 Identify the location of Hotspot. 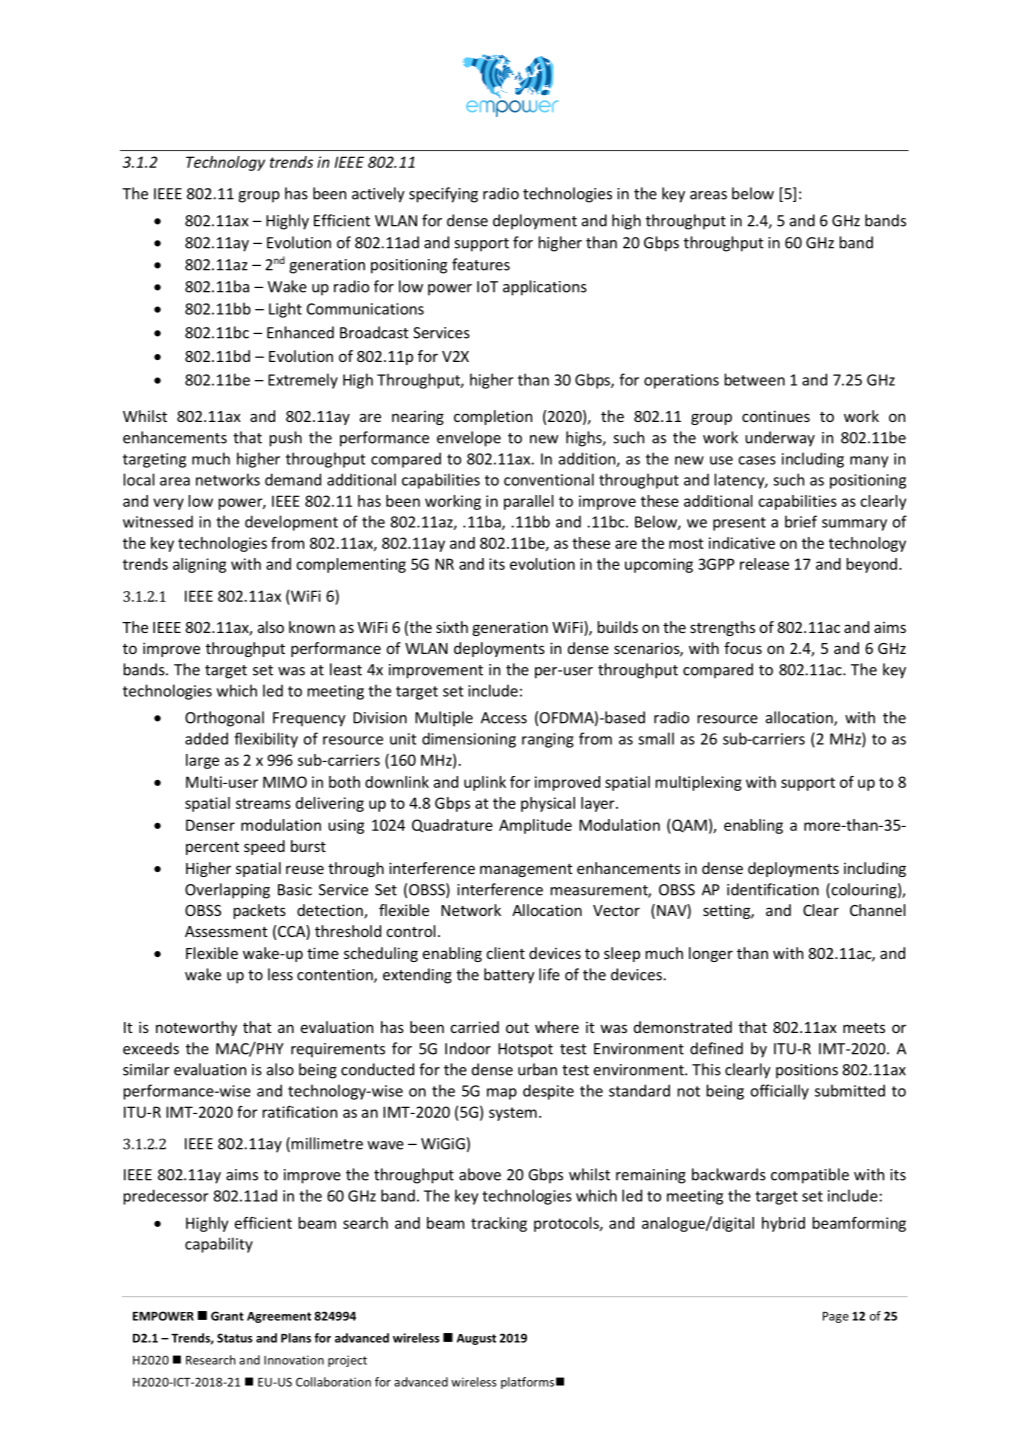
(525, 1050).
